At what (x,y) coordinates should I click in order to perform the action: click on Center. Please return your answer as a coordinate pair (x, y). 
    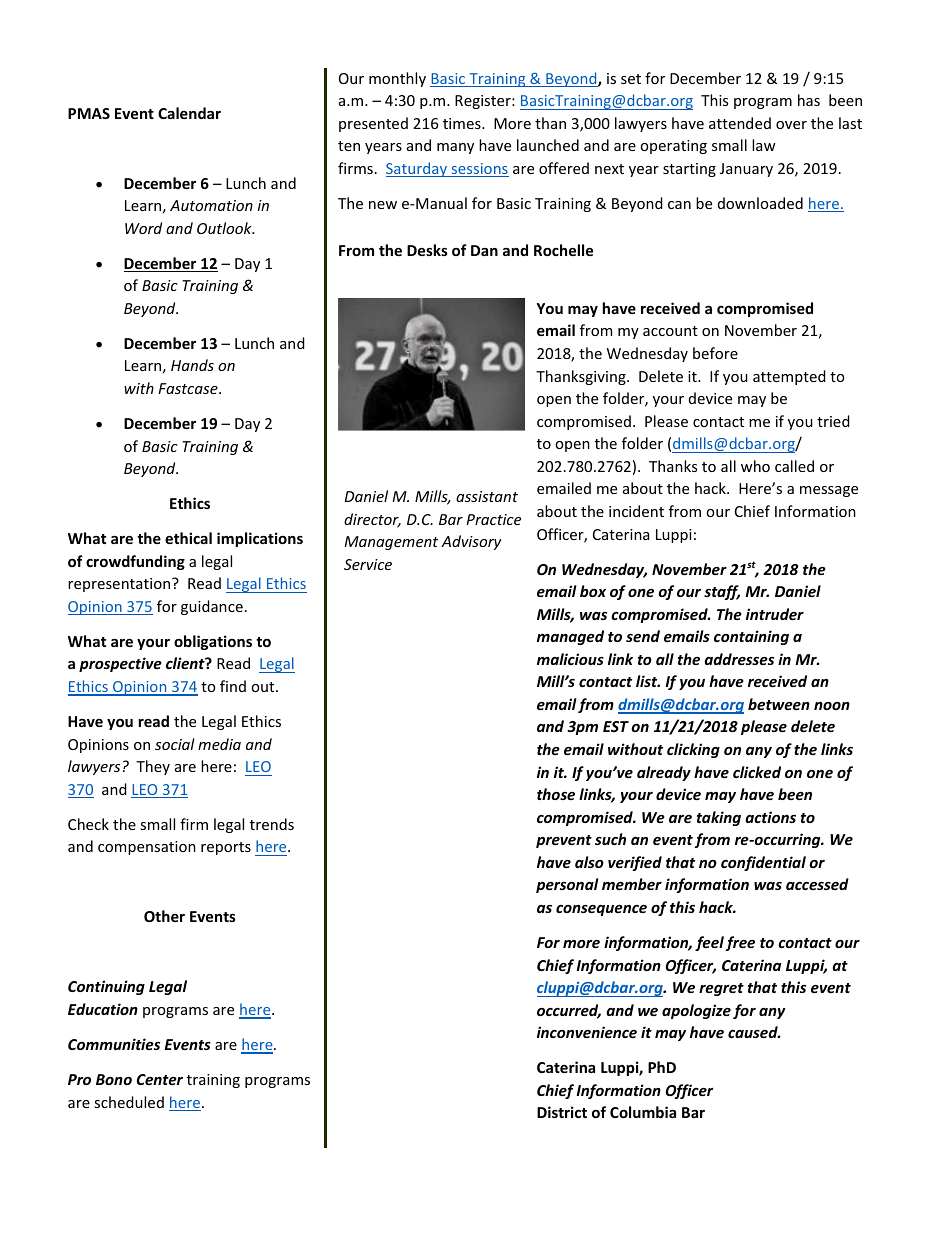
    Looking at the image, I should click on (160, 1079).
